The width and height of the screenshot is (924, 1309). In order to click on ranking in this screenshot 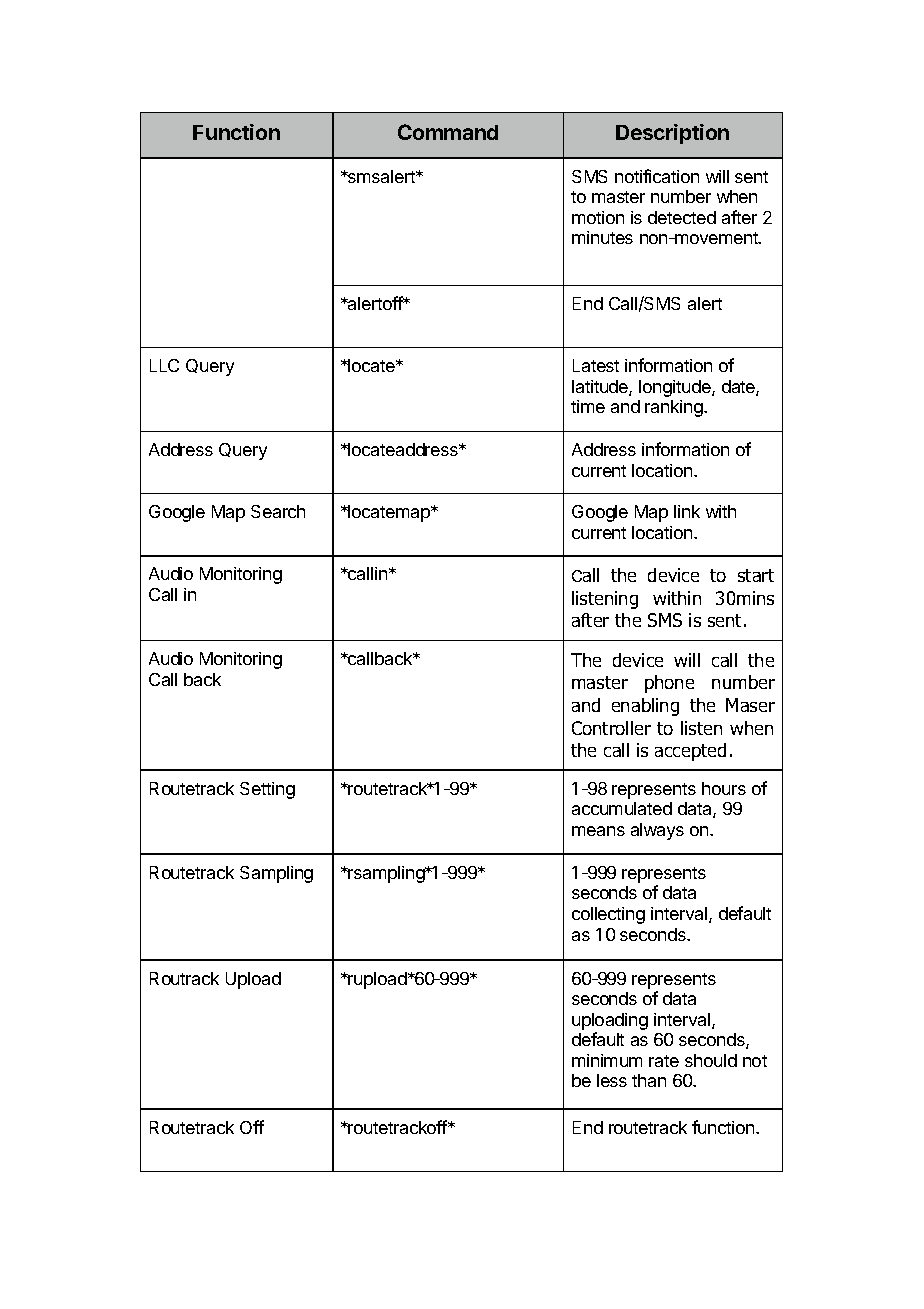, I will do `click(675, 408)`.
